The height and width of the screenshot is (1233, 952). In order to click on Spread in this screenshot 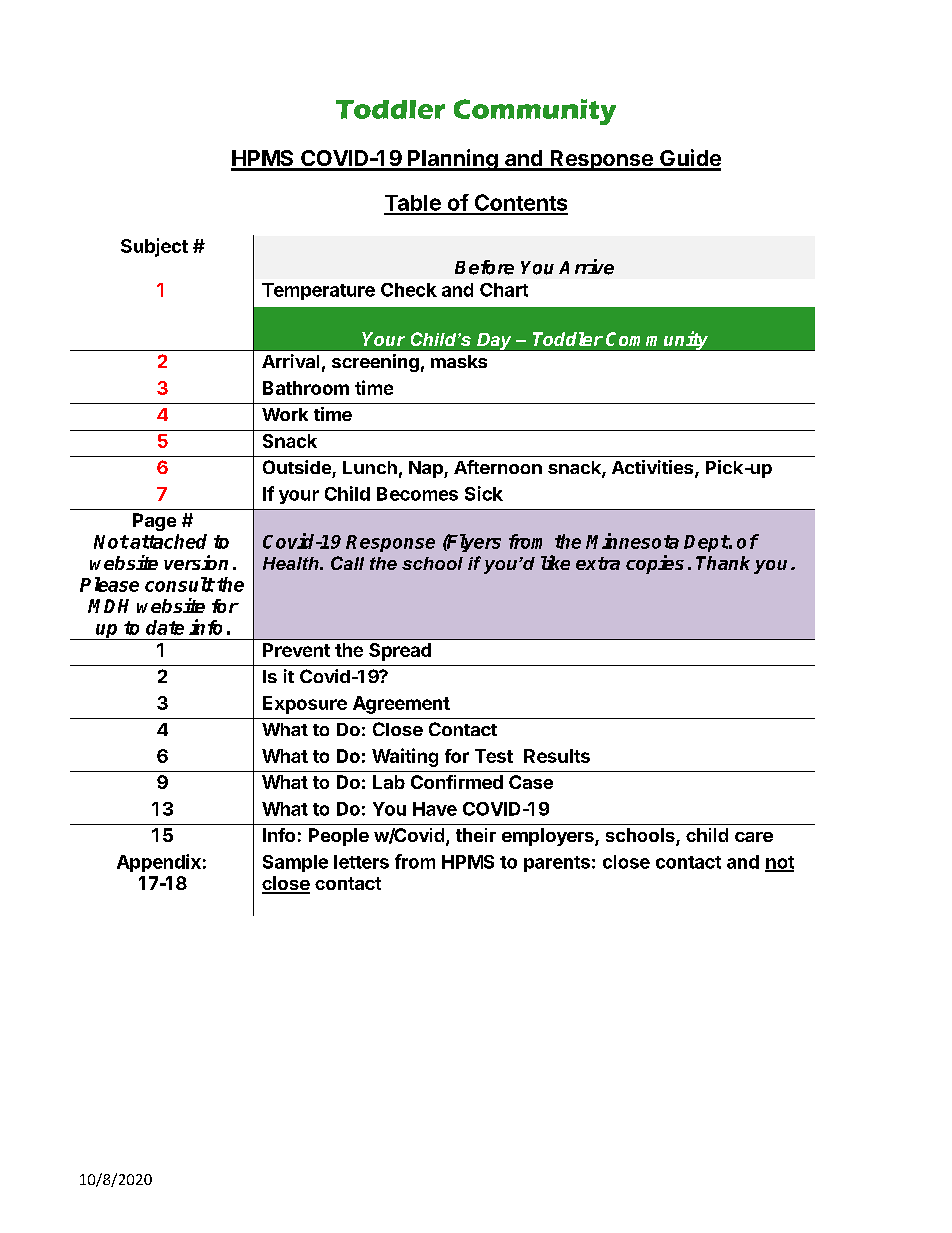, I will do `click(400, 652)`.
